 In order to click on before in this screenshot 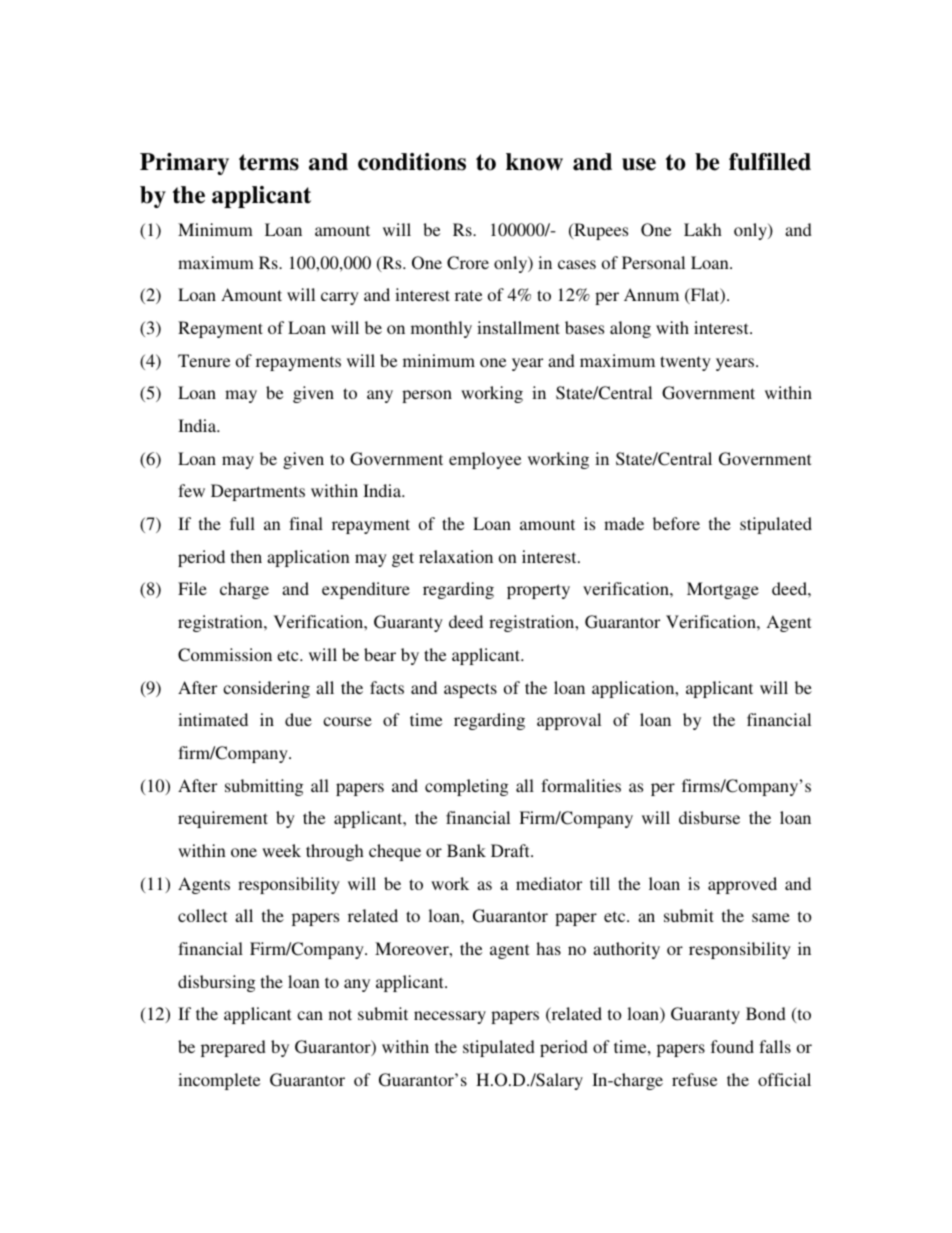, I will do `click(676, 523)`.
